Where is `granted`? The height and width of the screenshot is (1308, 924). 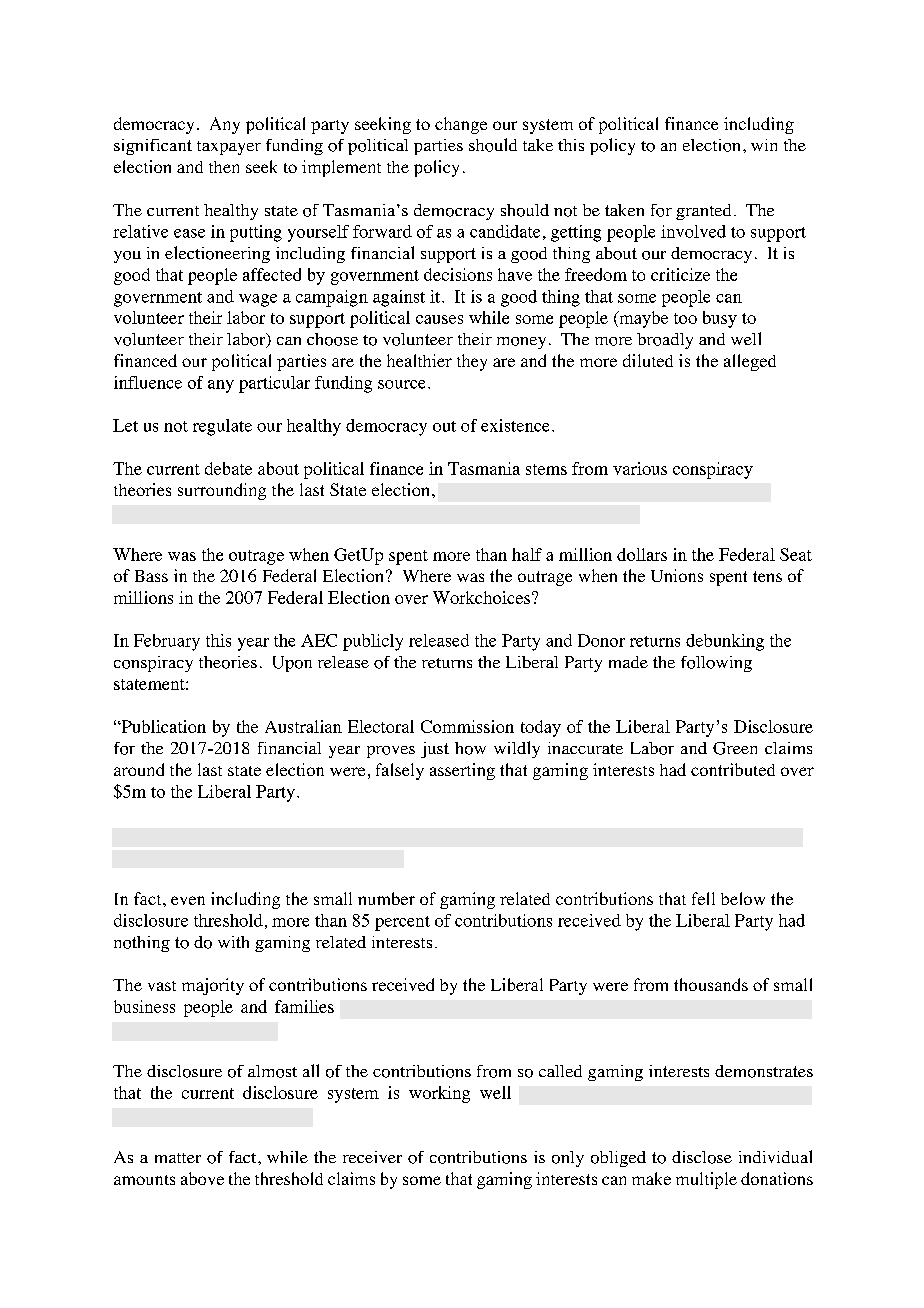 granted is located at coordinates (703, 212).
